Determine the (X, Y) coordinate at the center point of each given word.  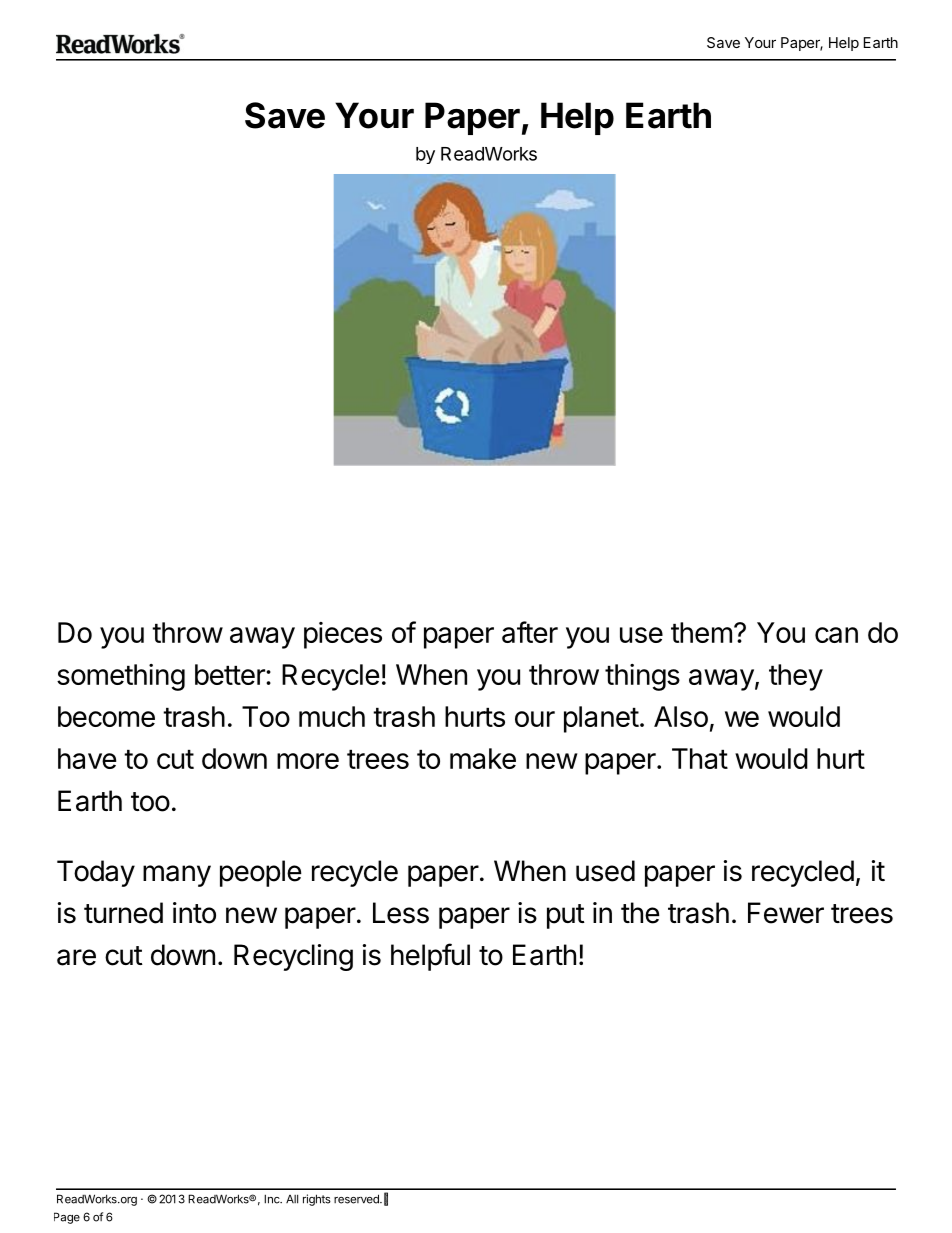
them (701, 632)
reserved (357, 1199)
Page (67, 1218)
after (530, 632)
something (121, 677)
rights (317, 1200)
